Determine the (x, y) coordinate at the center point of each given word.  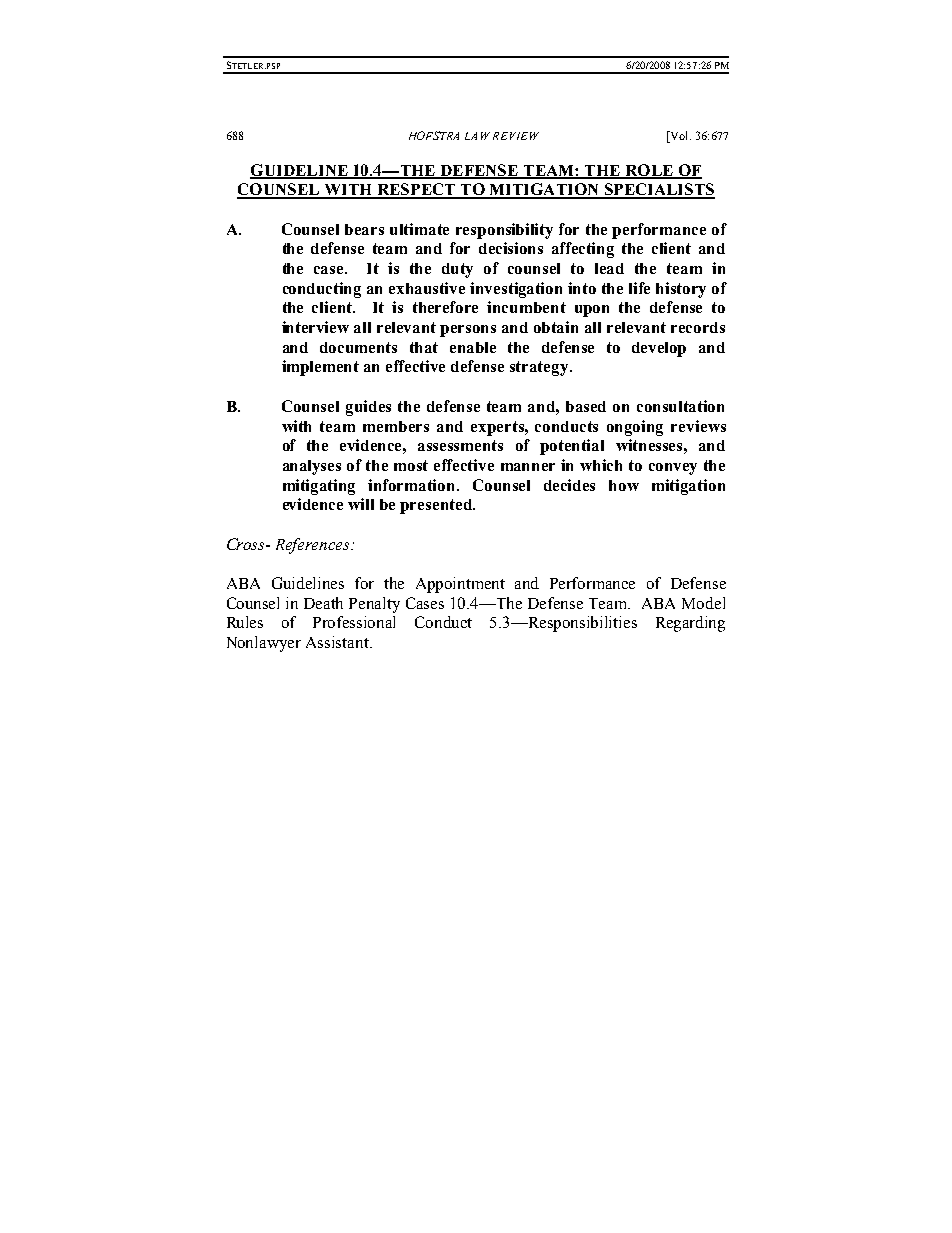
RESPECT (416, 190)
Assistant (338, 642)
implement (320, 368)
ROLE (649, 171)
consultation (680, 406)
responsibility (504, 231)
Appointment (460, 585)
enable (473, 347)
